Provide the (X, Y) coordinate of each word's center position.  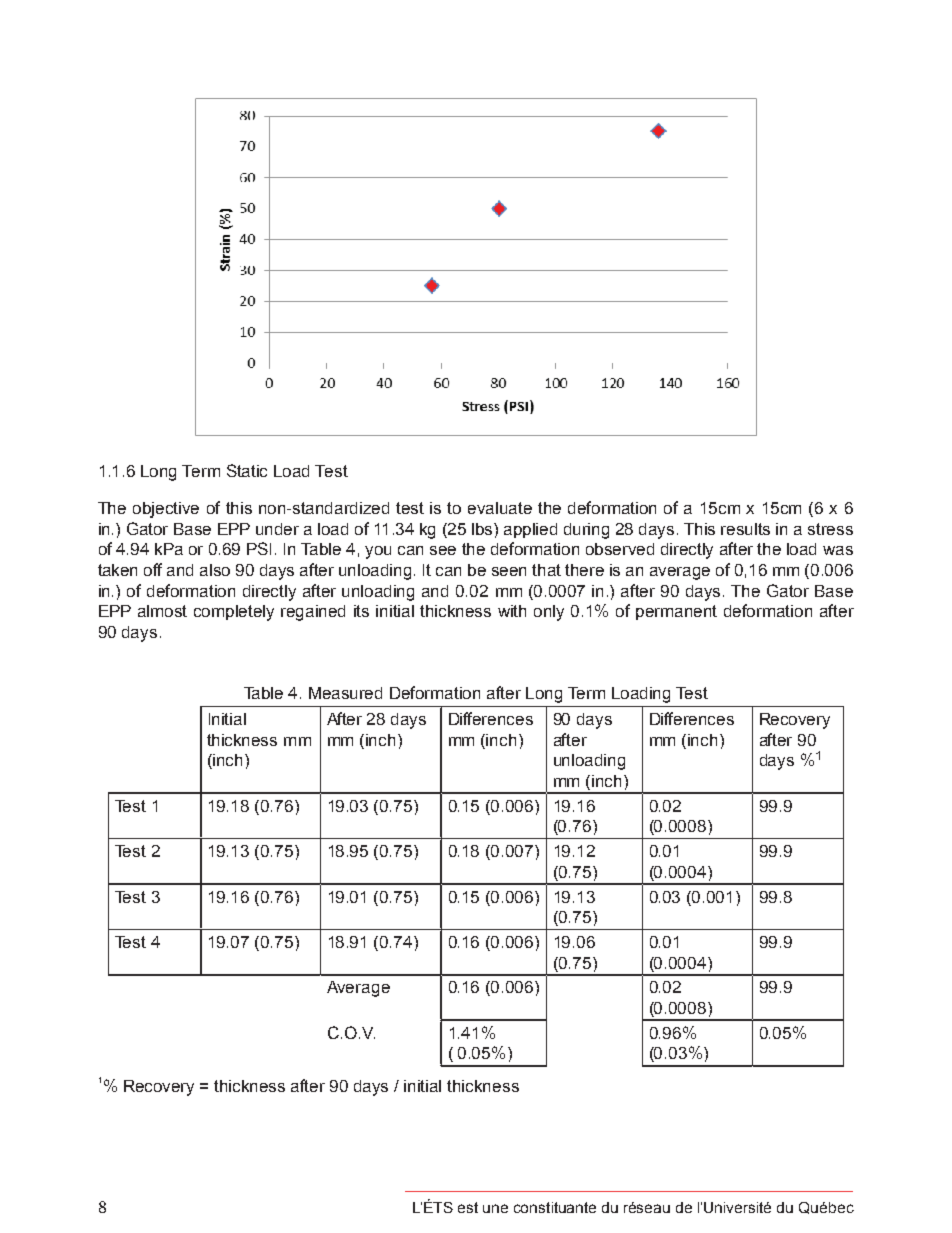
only (549, 613)
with (512, 611)
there (584, 570)
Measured (345, 693)
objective (166, 510)
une (495, 1208)
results (745, 529)
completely (234, 613)
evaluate (500, 508)
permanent (676, 612)
